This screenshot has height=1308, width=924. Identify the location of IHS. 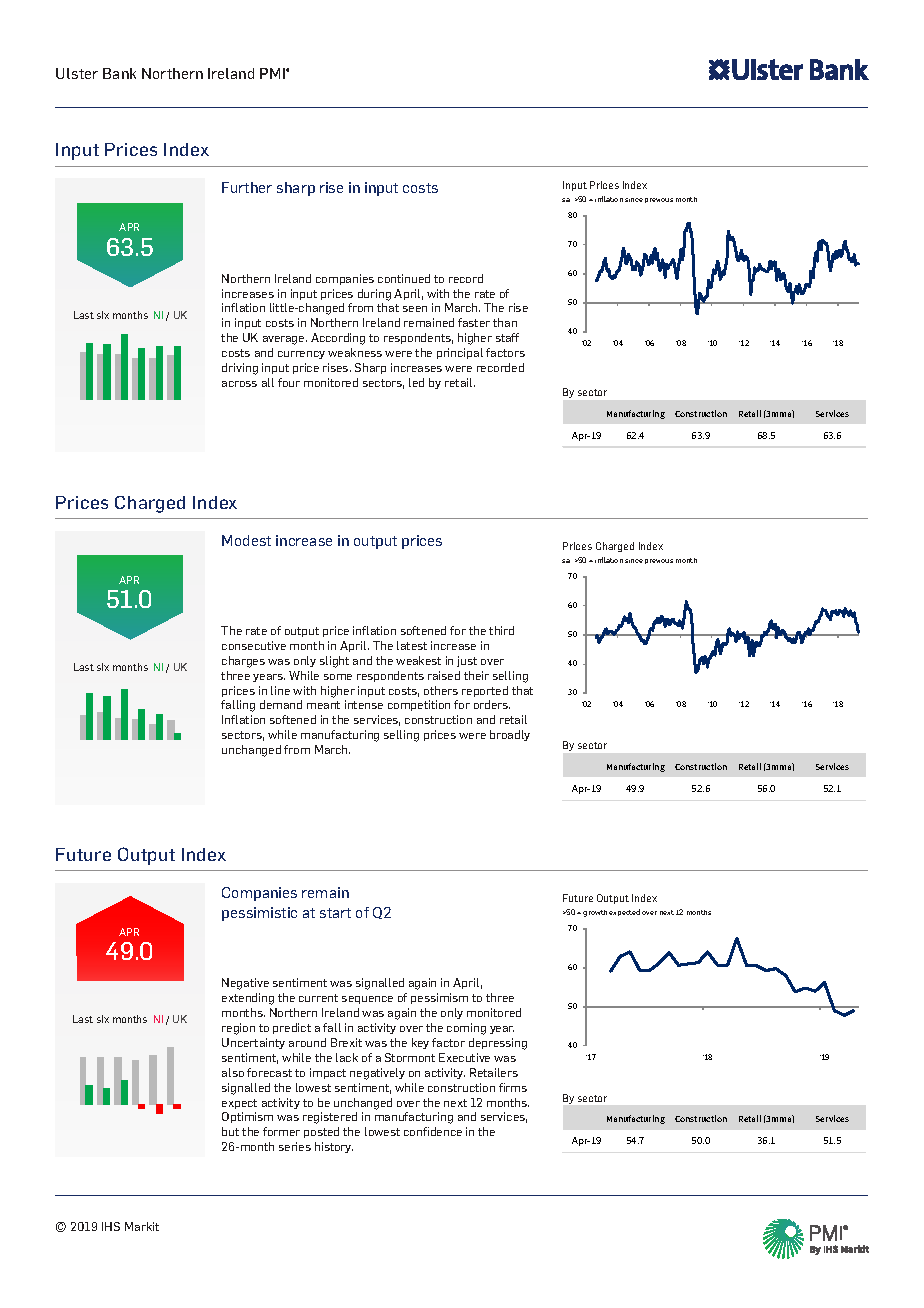
(111, 1226).
